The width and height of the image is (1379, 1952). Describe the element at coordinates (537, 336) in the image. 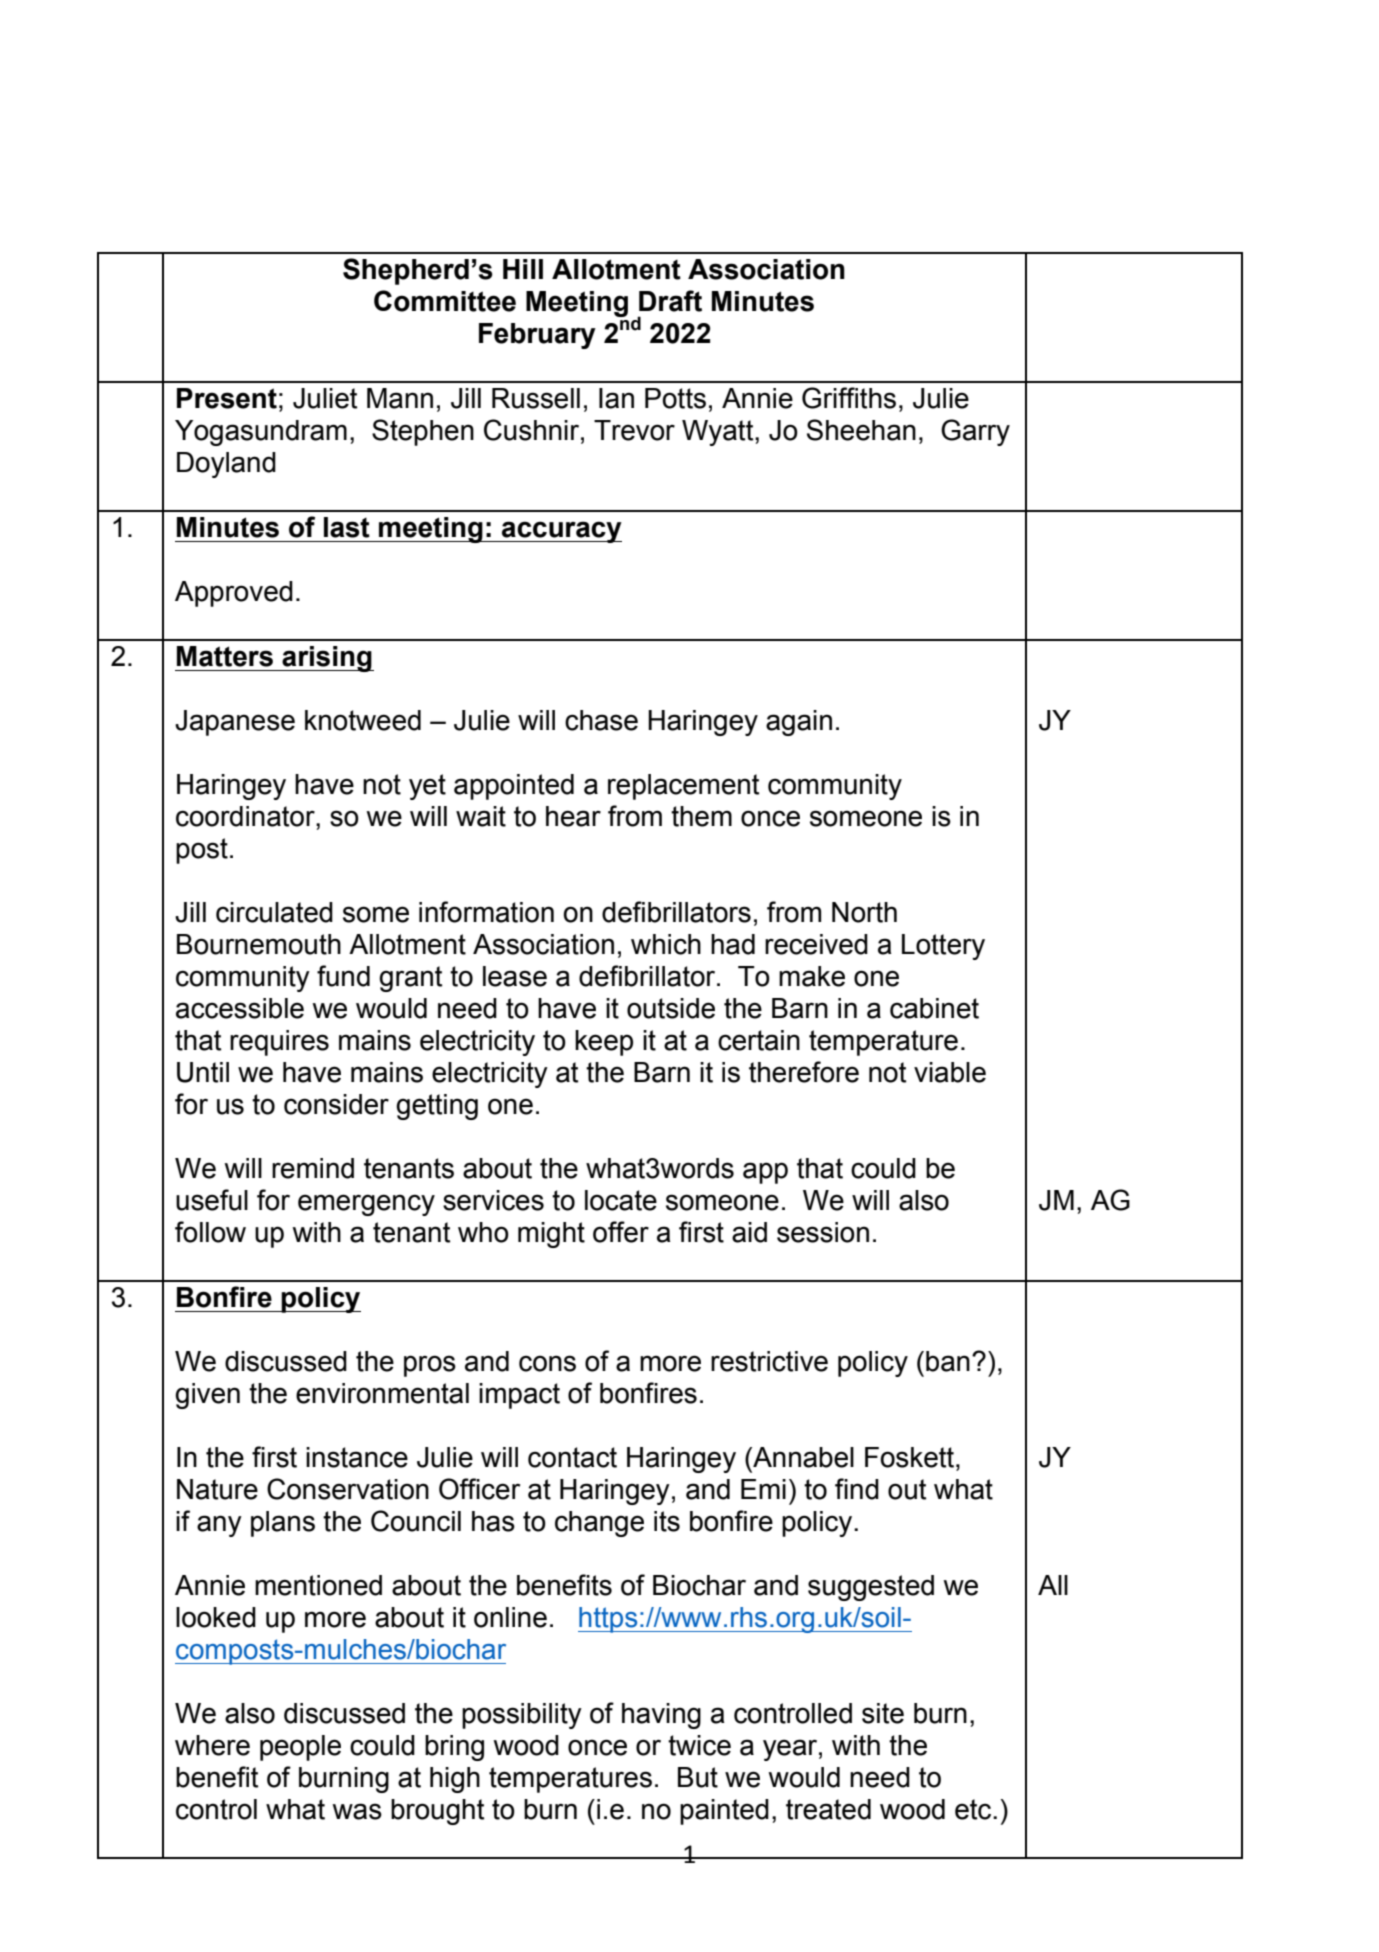

I see `February` at that location.
